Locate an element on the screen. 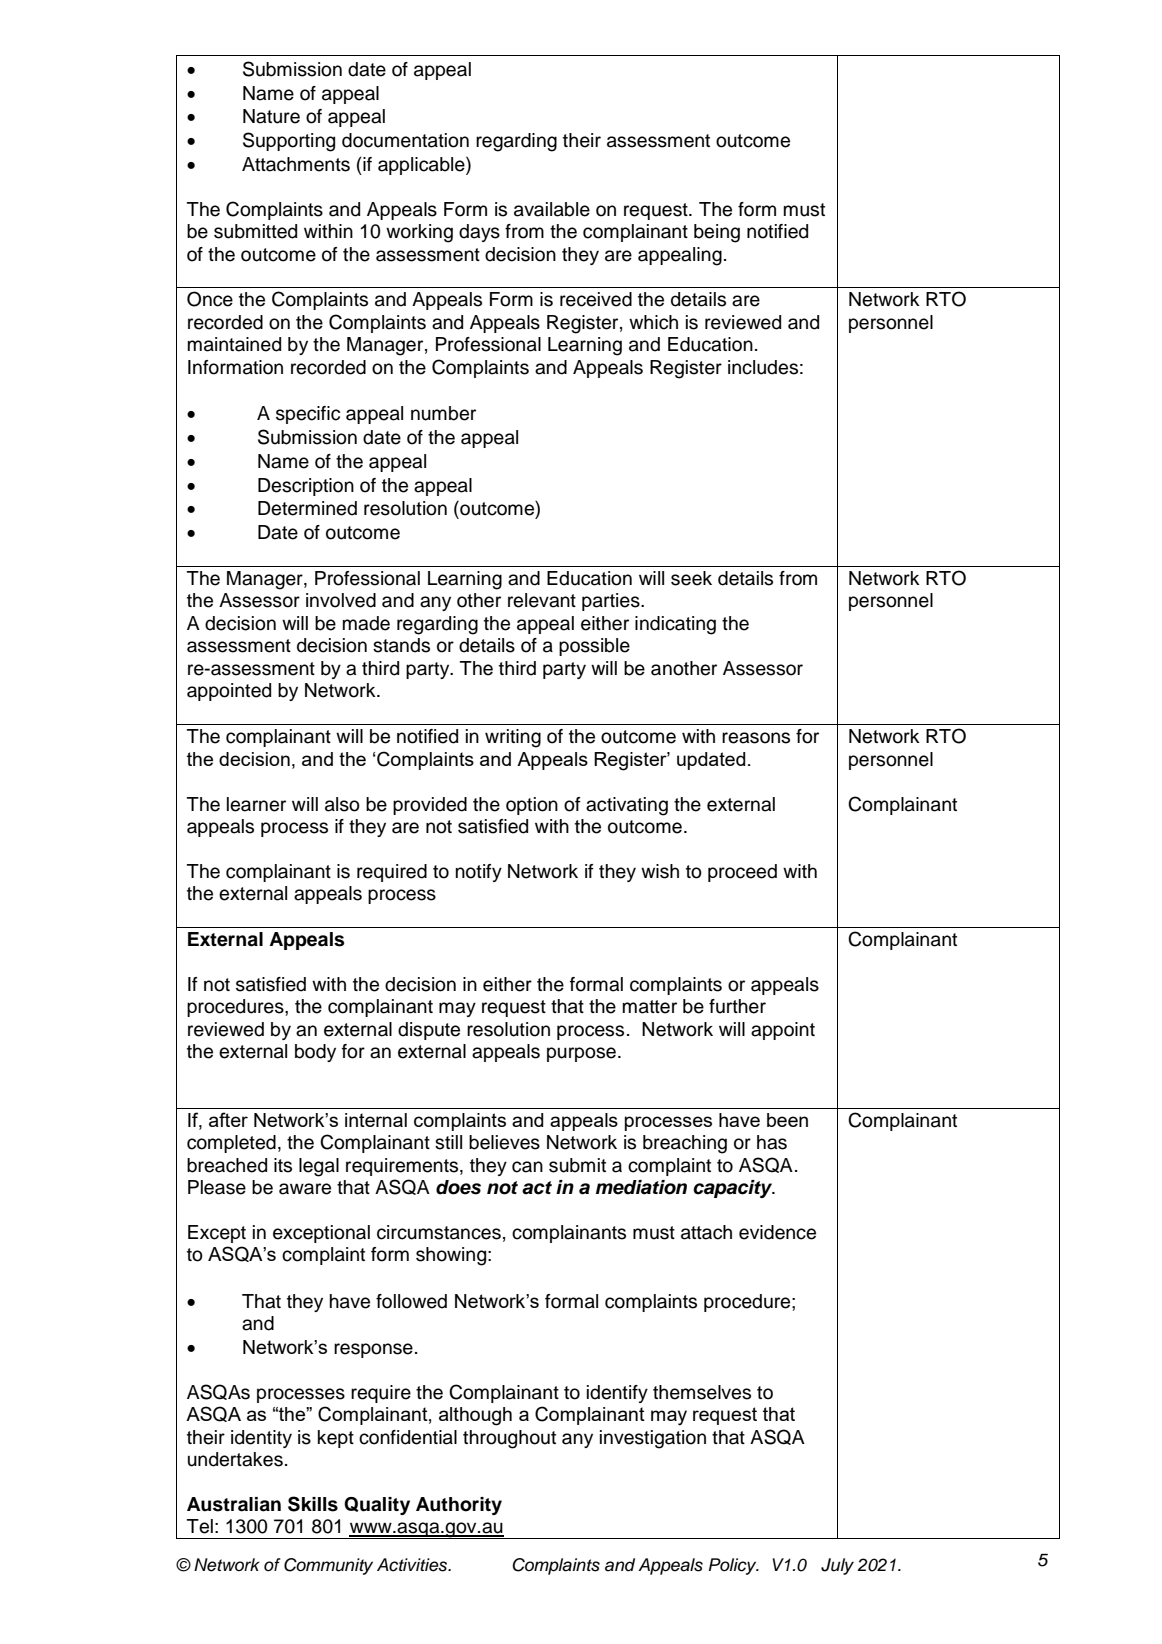 The height and width of the screenshot is (1644, 1162). being is located at coordinates (717, 233).
